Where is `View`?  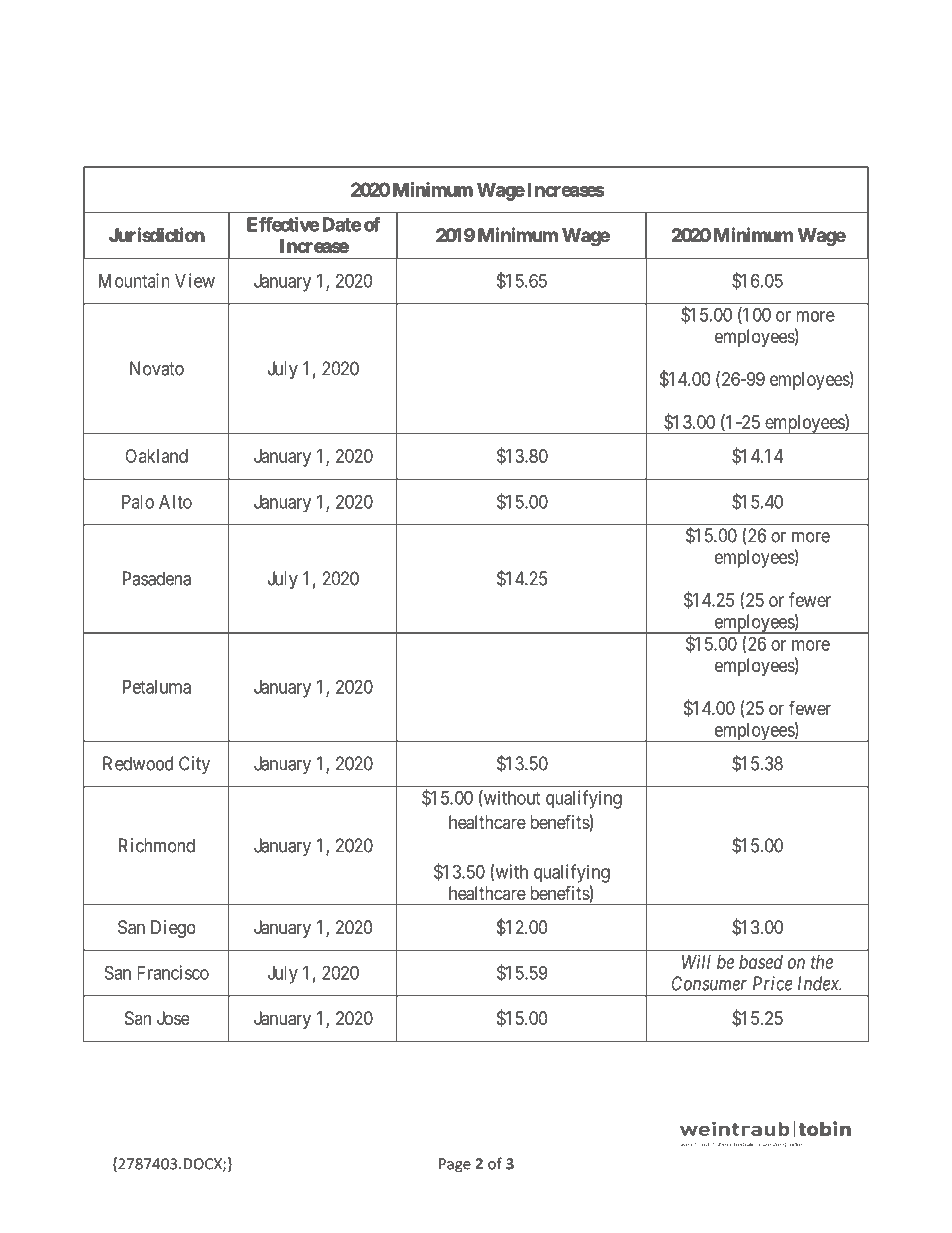
View is located at coordinates (195, 280).
